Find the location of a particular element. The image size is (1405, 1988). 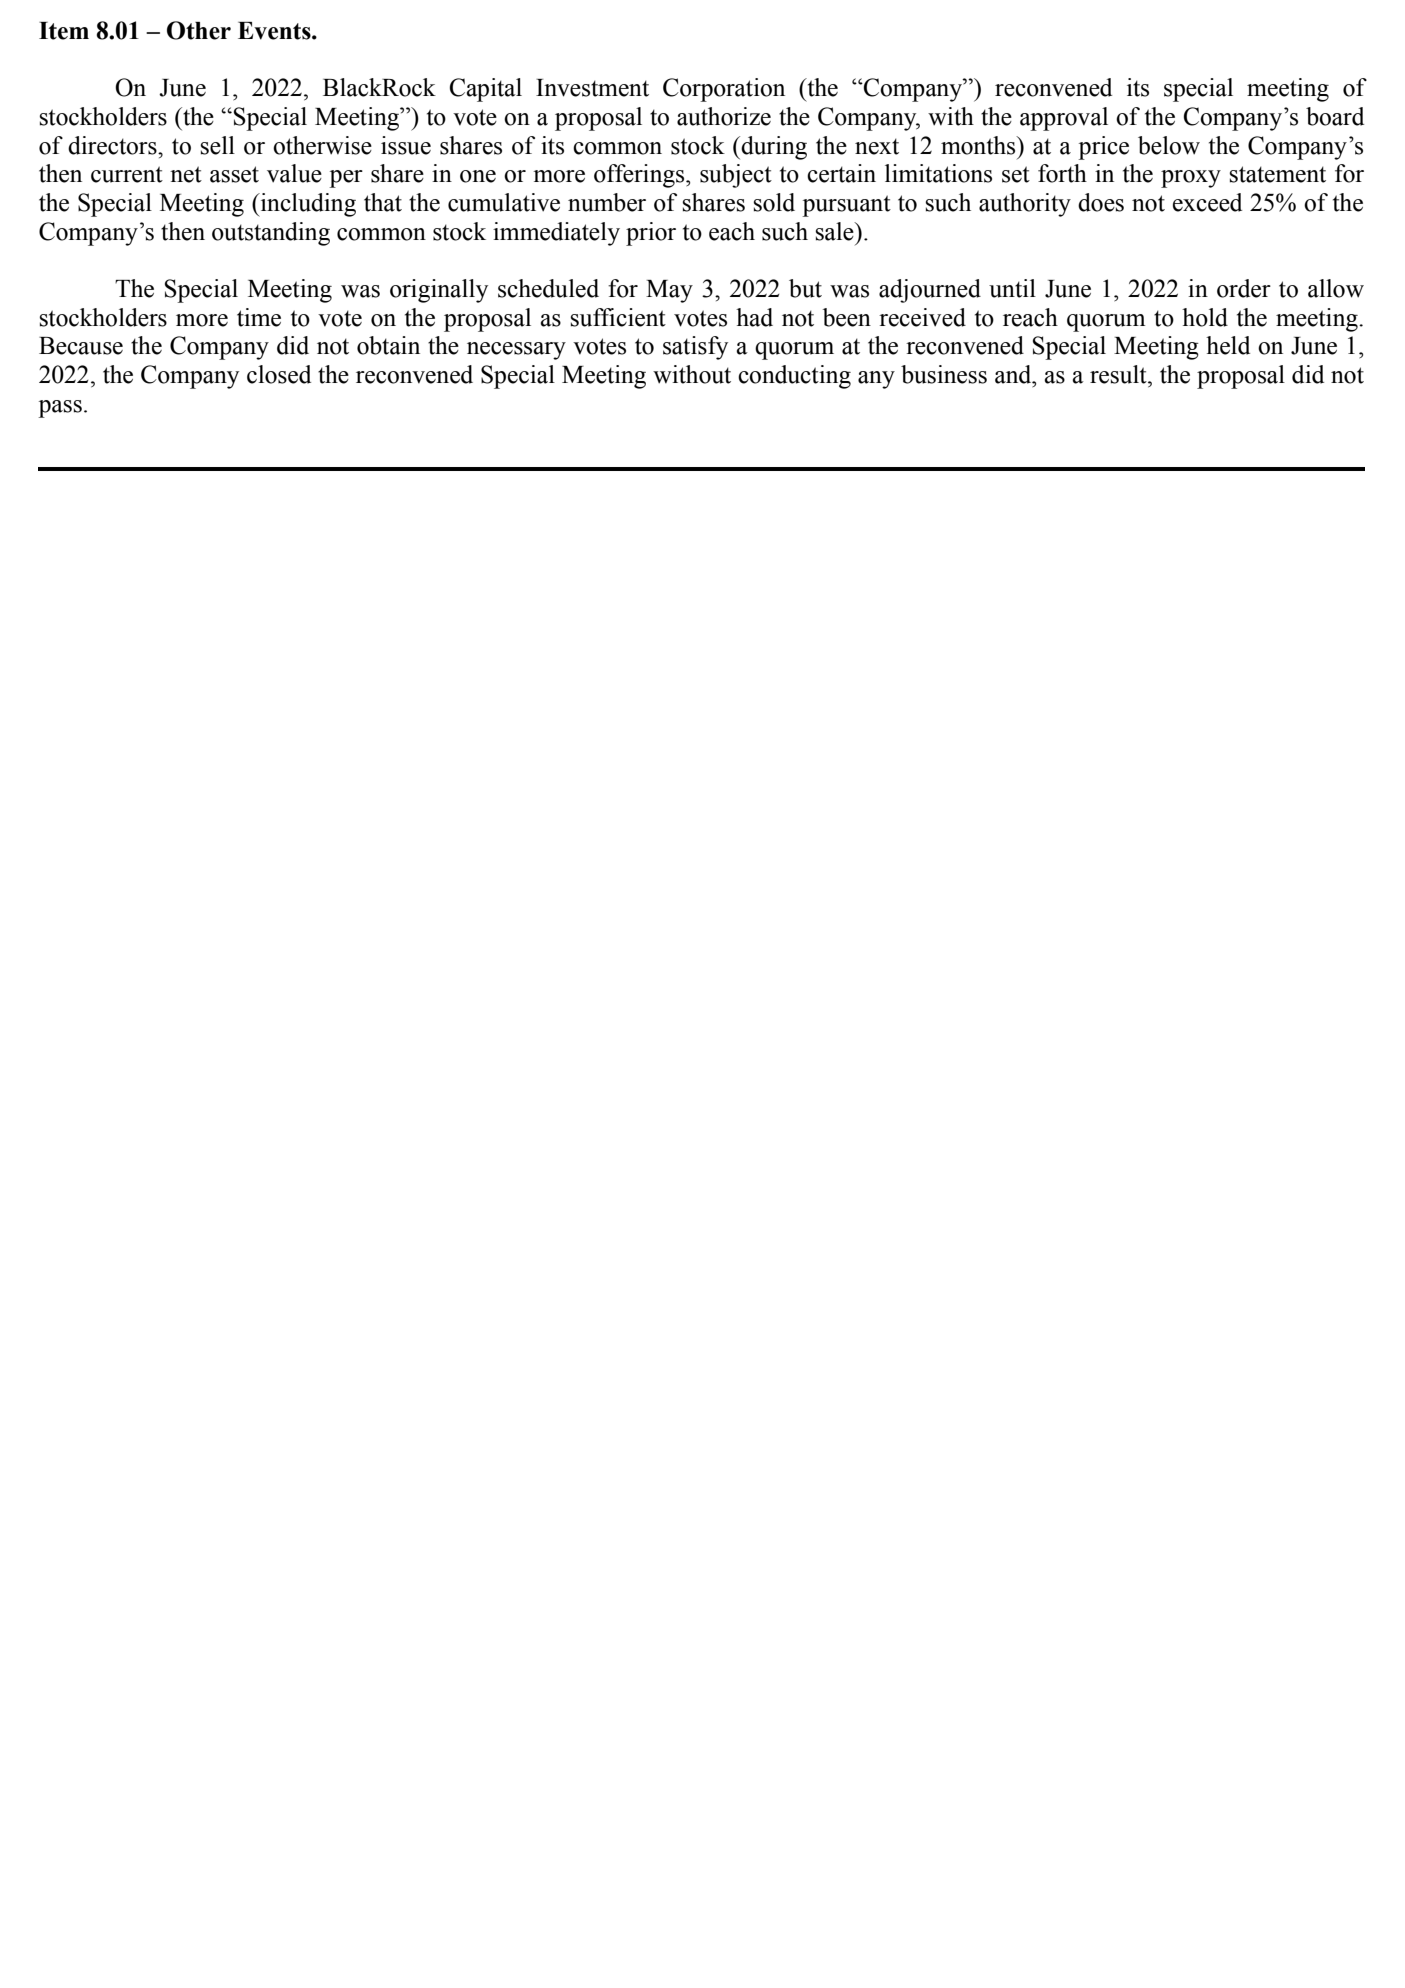

Corporation is located at coordinates (724, 90).
